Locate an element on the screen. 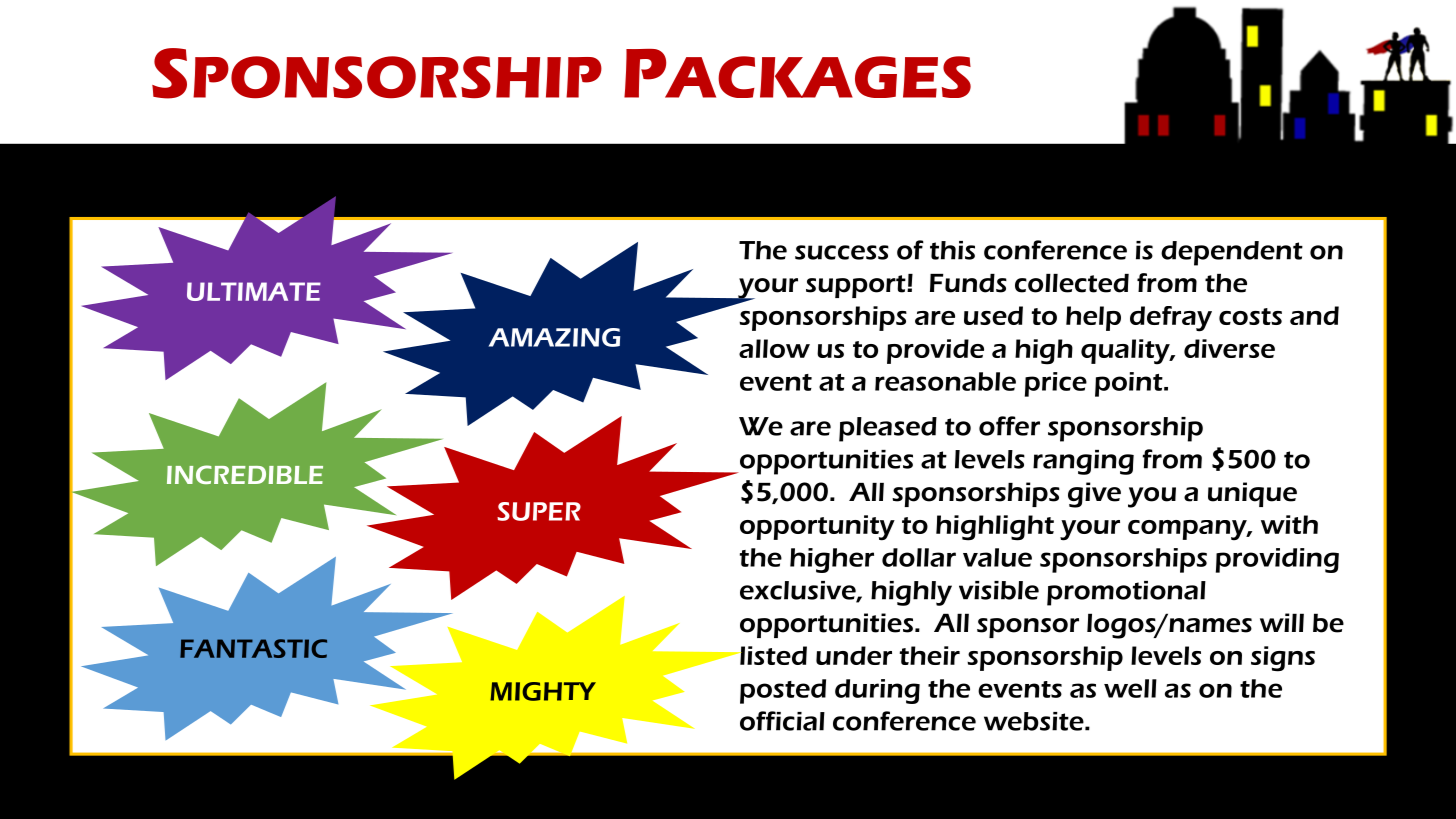 The image size is (1456, 819). ULTIMATE is located at coordinates (254, 291).
